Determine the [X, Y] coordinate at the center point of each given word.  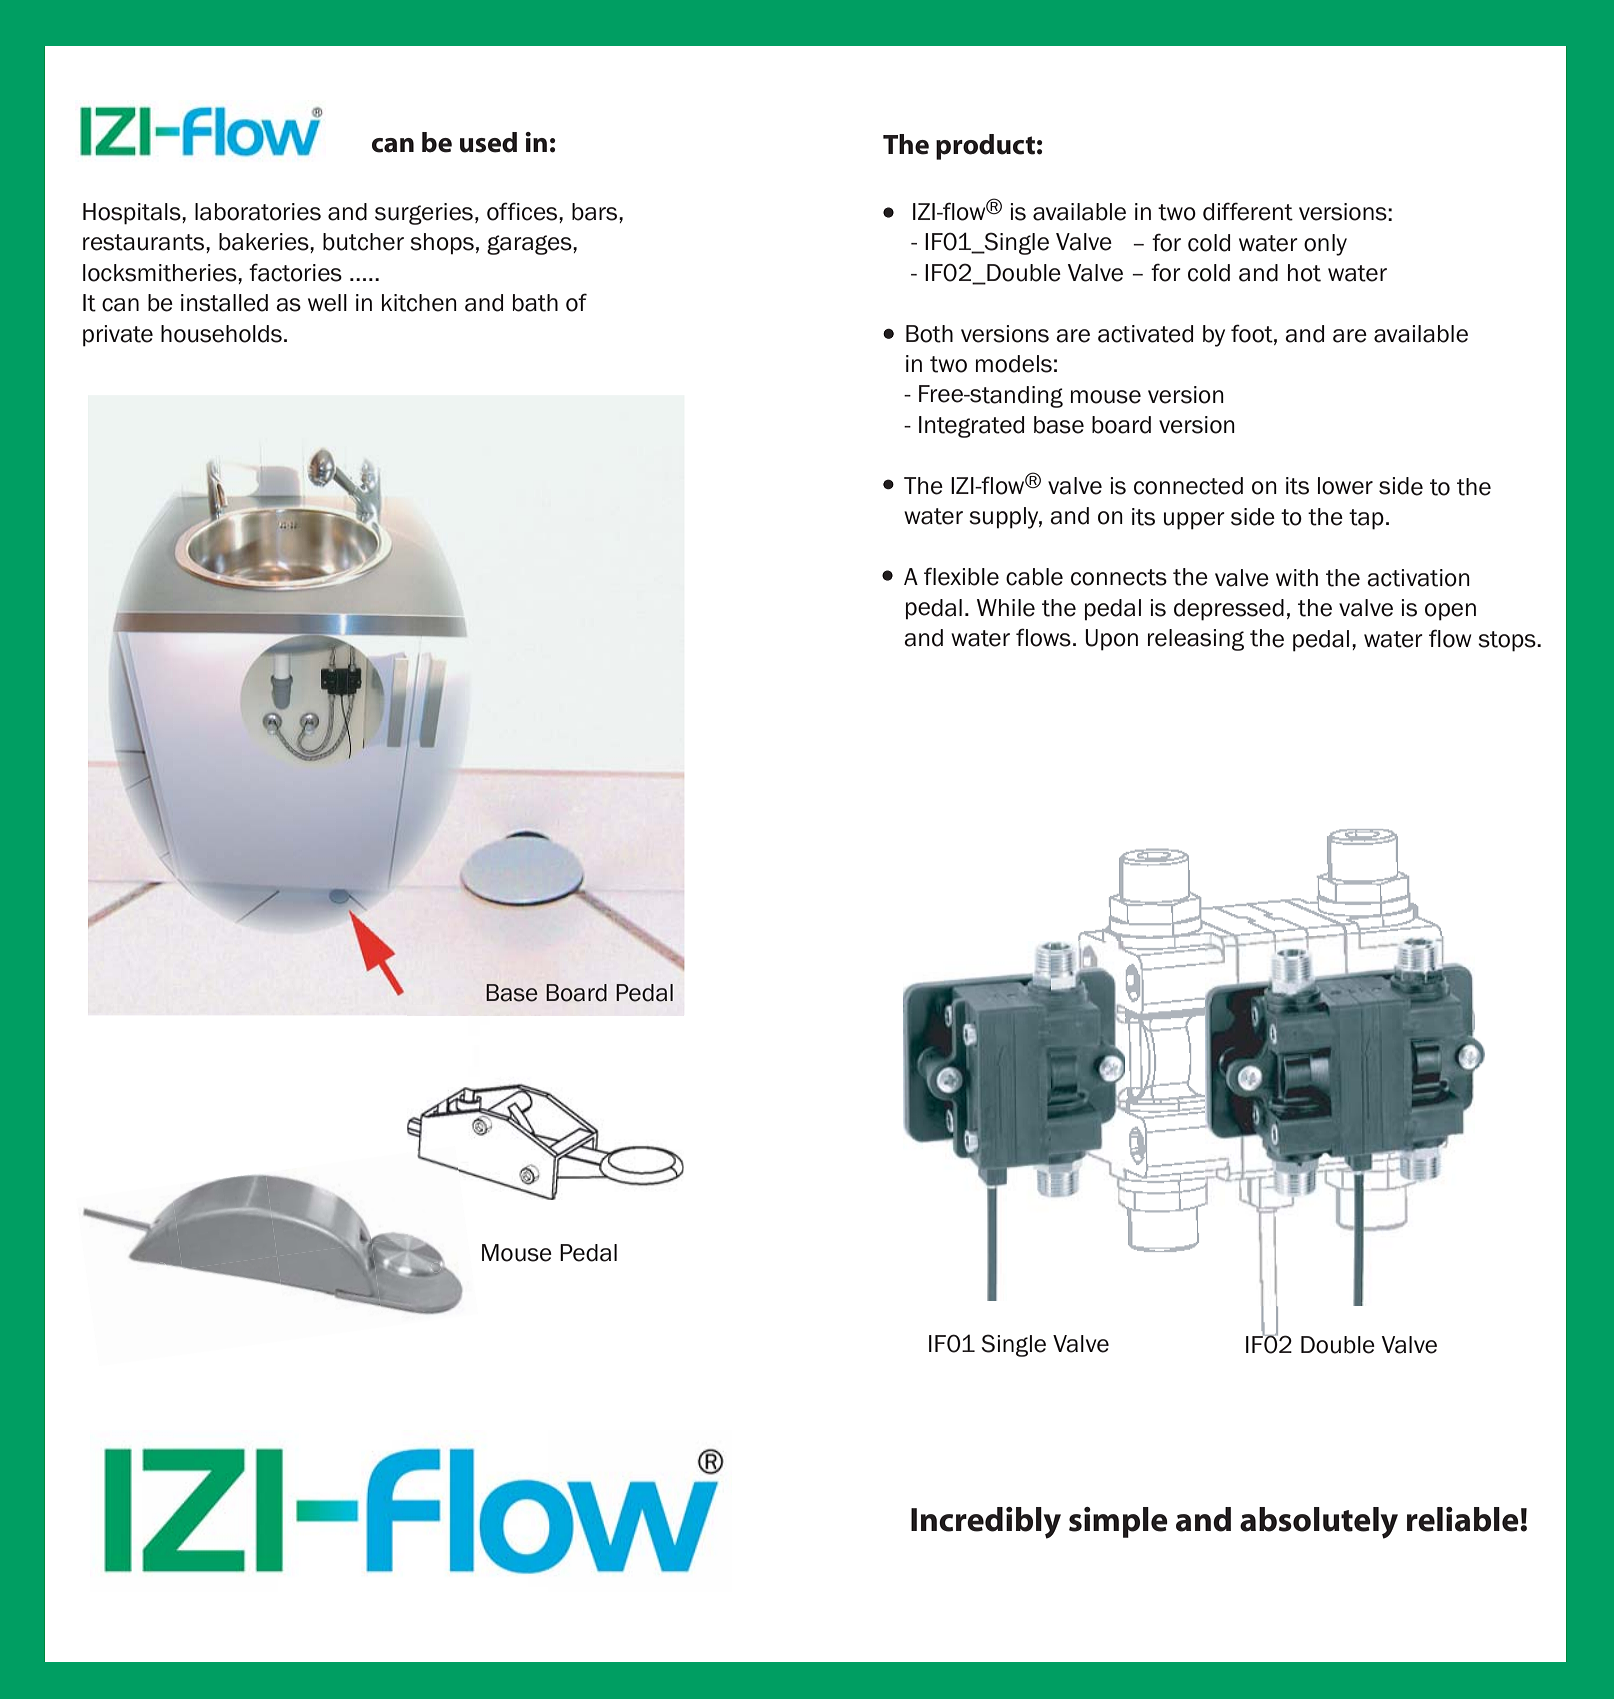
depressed [1229, 610]
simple [1118, 1522]
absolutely [1319, 1523]
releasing [1196, 640]
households [221, 334]
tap [1366, 519]
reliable [1464, 1519]
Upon [1111, 640]
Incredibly [986, 1523]
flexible [961, 576]
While [1006, 608]
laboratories [258, 212]
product [985, 147]
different [1248, 211]
